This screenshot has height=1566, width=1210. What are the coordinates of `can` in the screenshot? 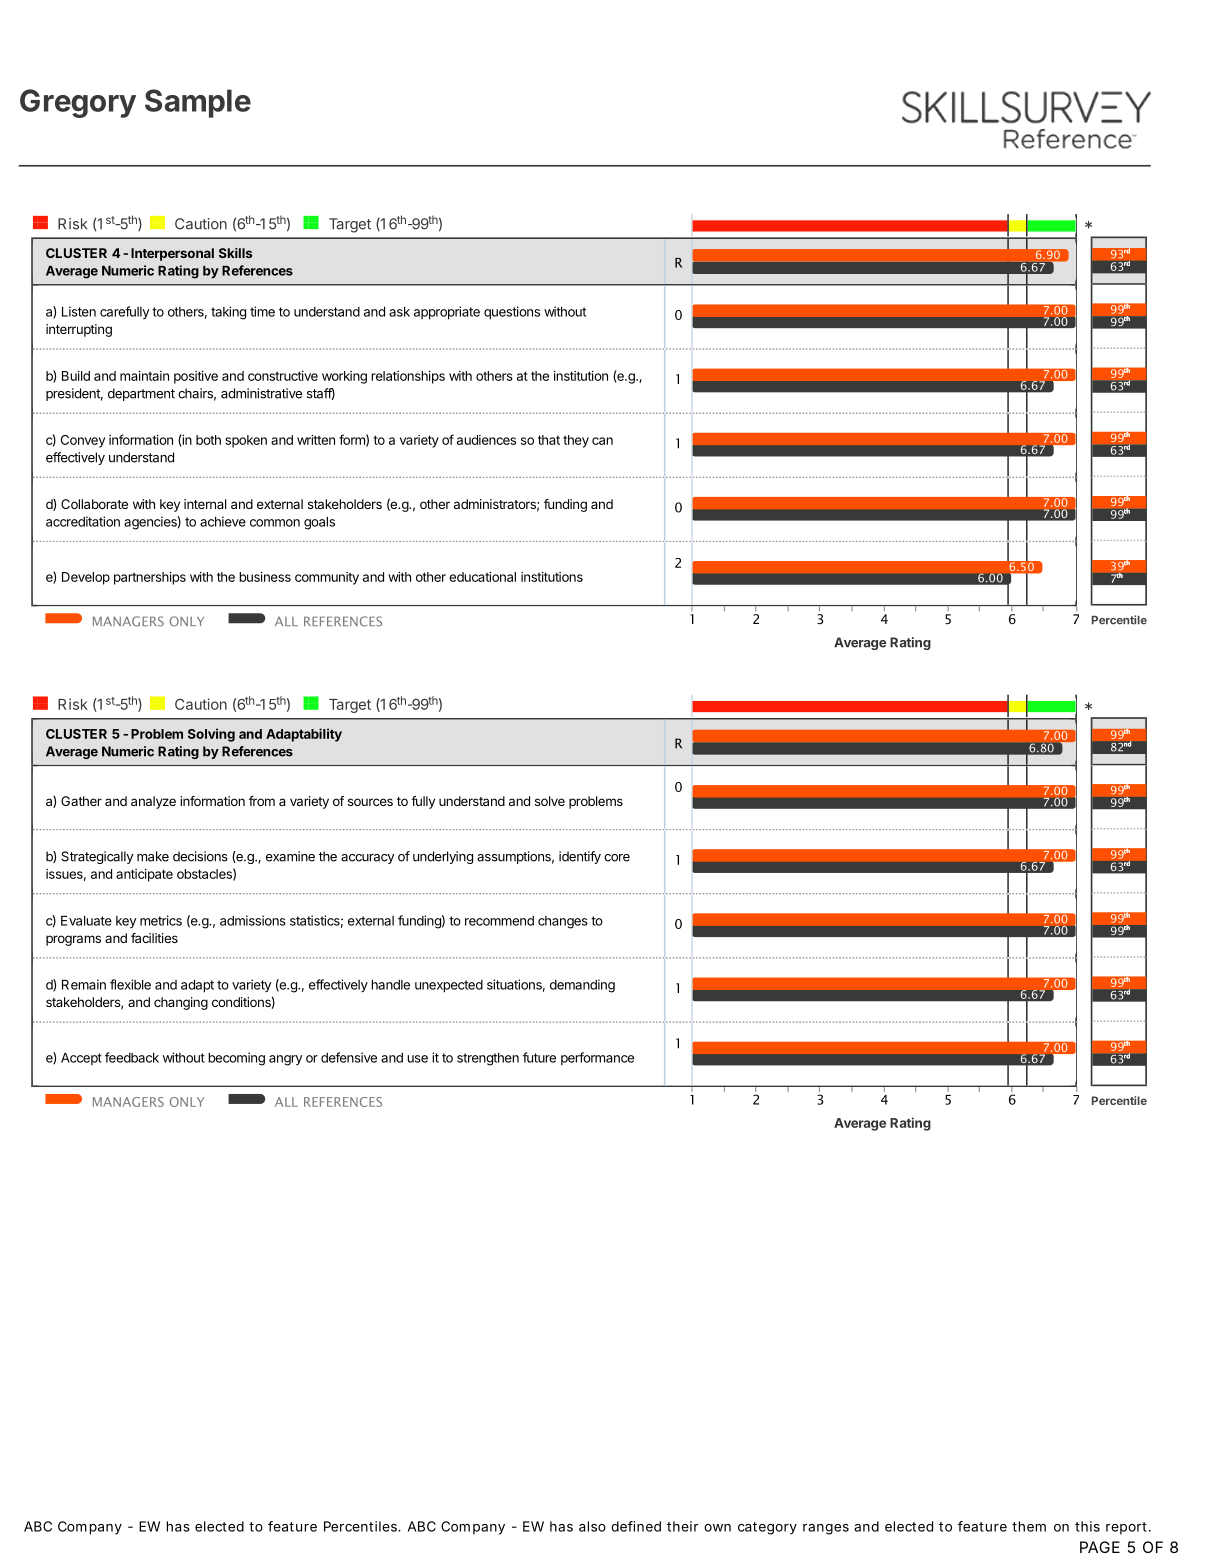 It's located at (602, 441).
